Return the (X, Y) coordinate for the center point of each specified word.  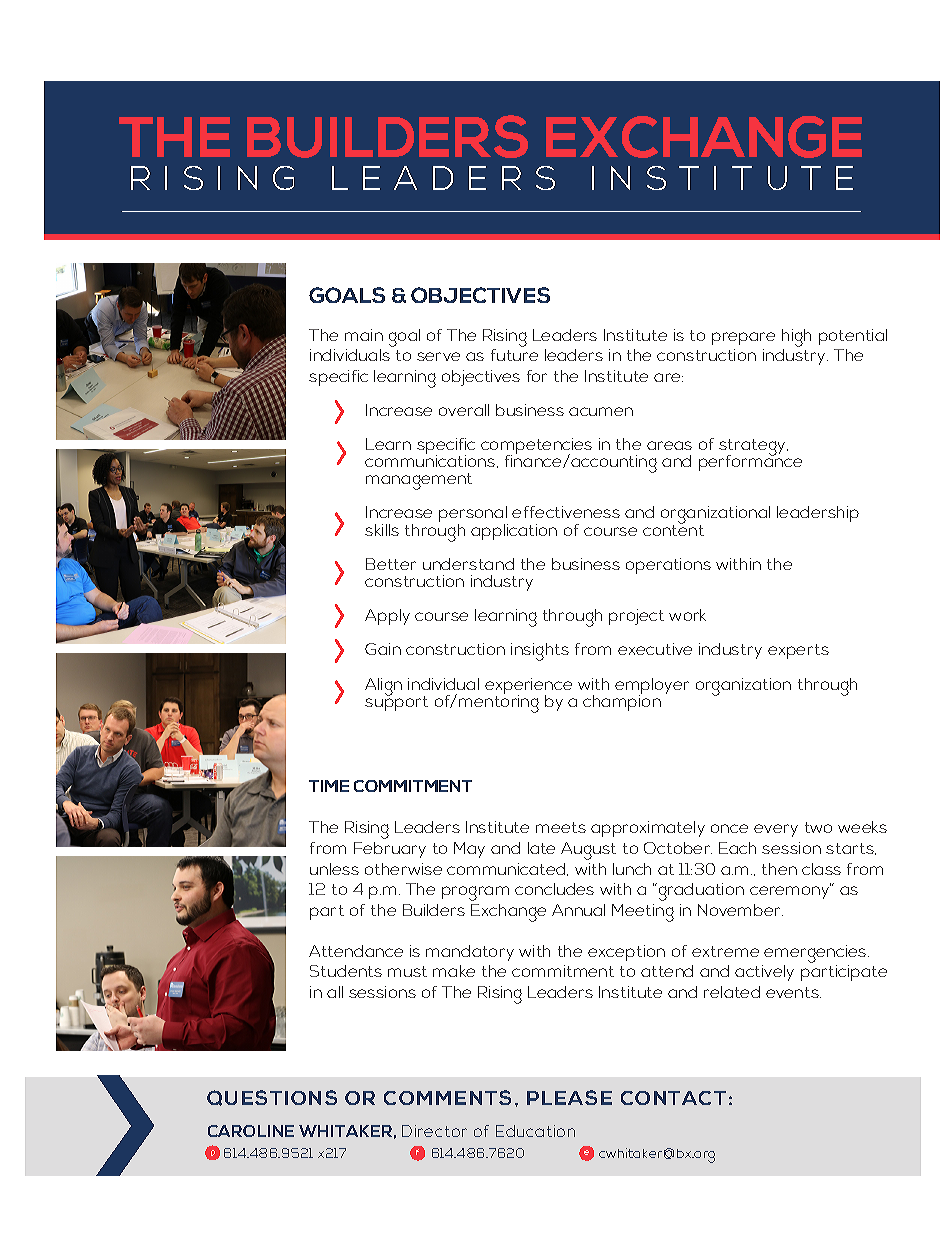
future (514, 355)
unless (334, 869)
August (588, 851)
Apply (387, 617)
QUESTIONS (272, 1098)
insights (540, 652)
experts (798, 651)
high (796, 338)
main (364, 335)
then (779, 869)
